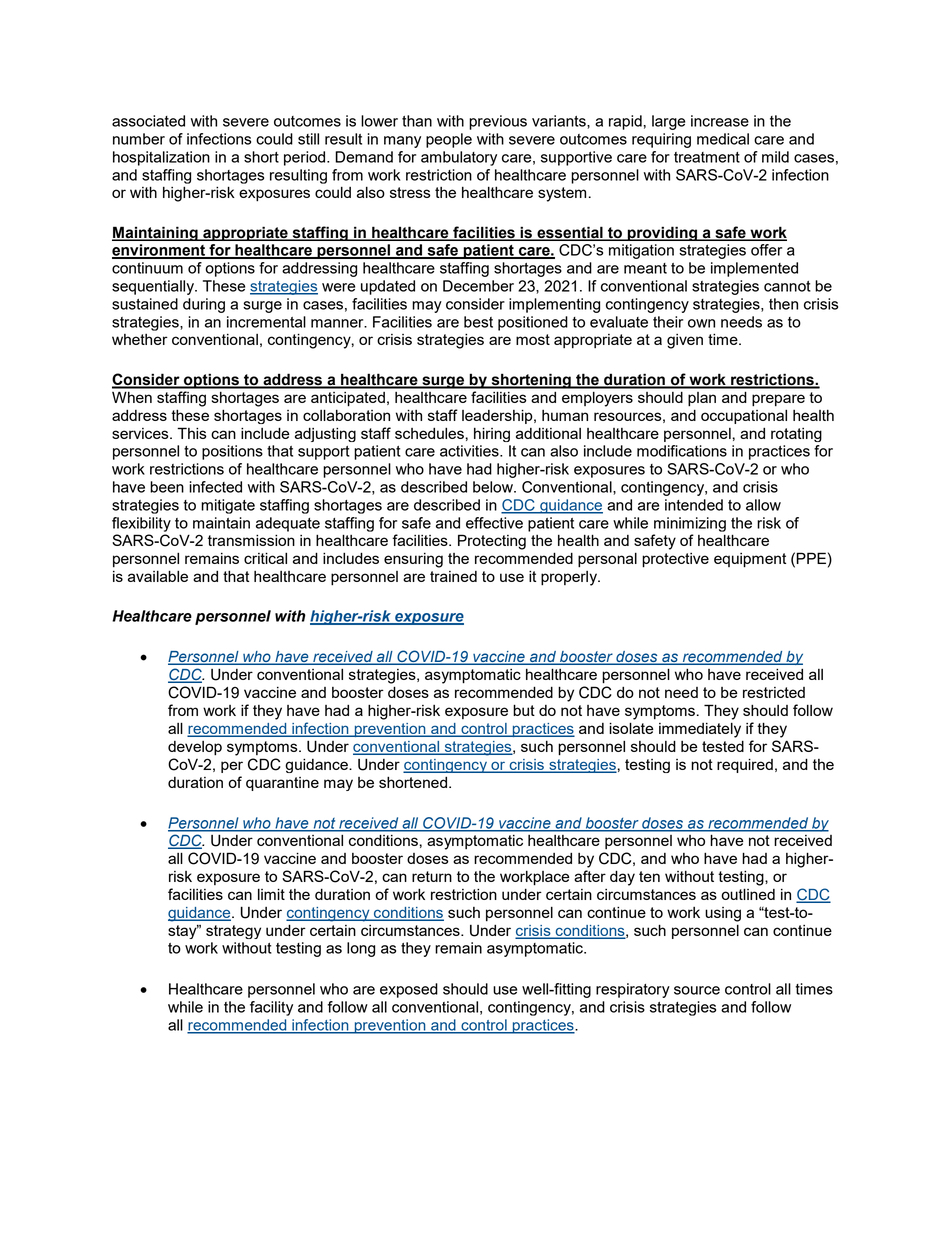 The image size is (952, 1233). Describe the element at coordinates (750, 560) in the screenshot. I see `equipment` at that location.
